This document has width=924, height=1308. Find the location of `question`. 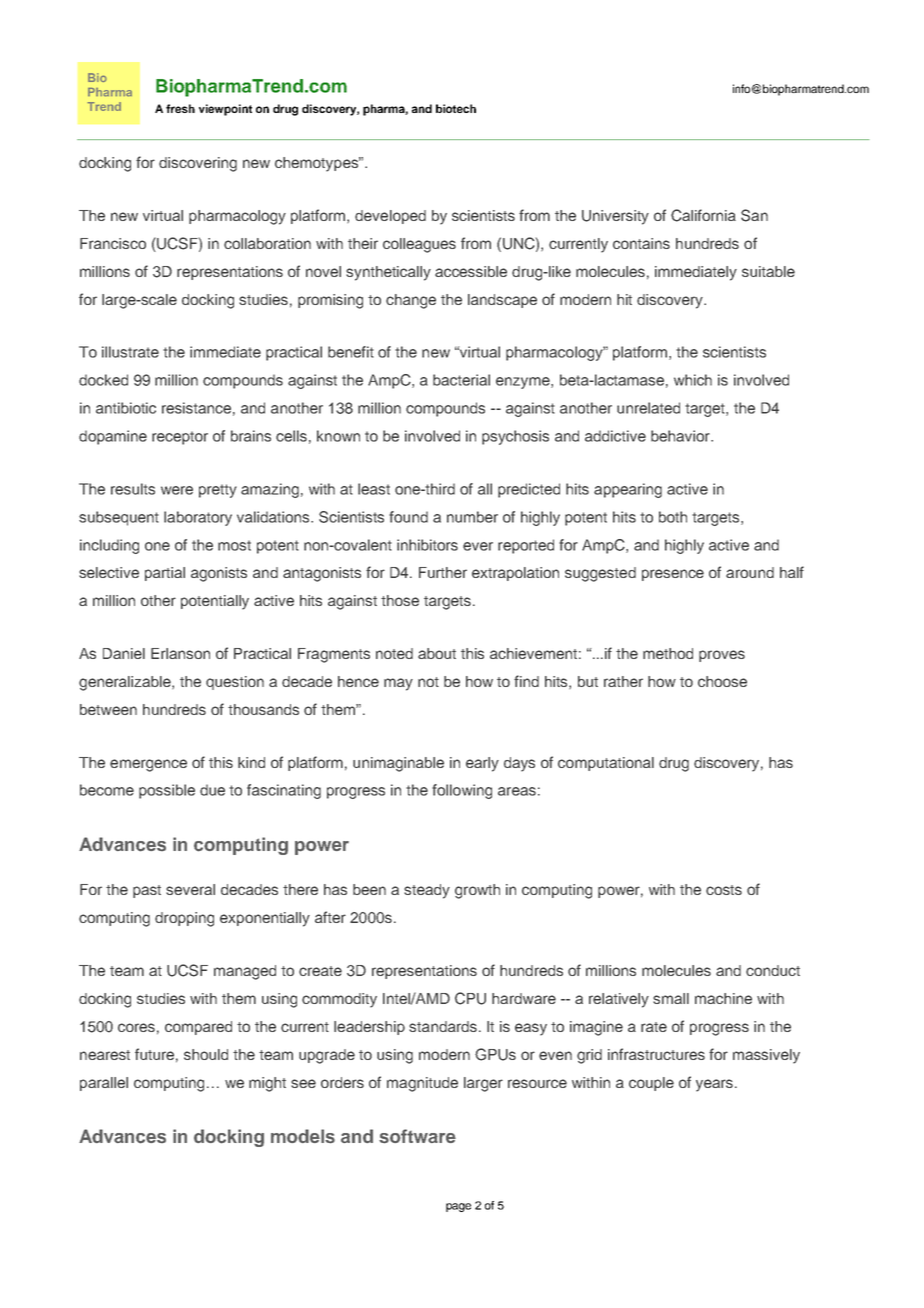

question is located at coordinates (235, 683).
